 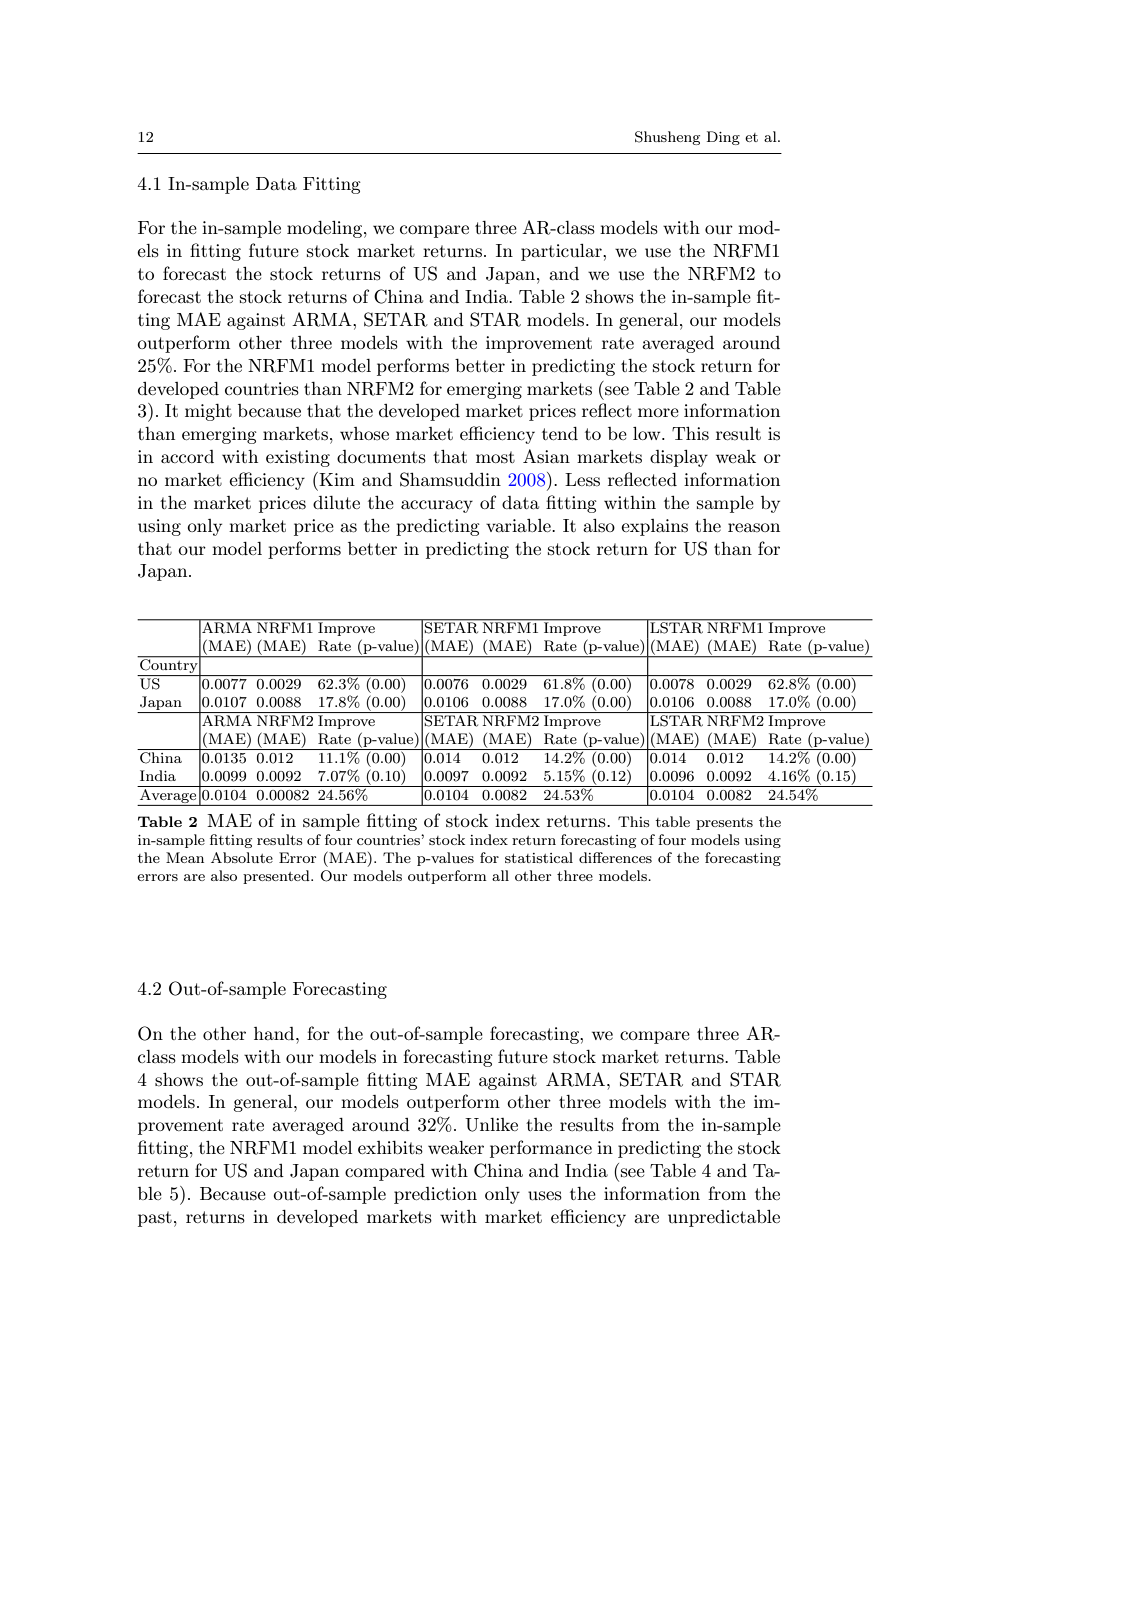 I want to click on might, so click(x=208, y=412).
